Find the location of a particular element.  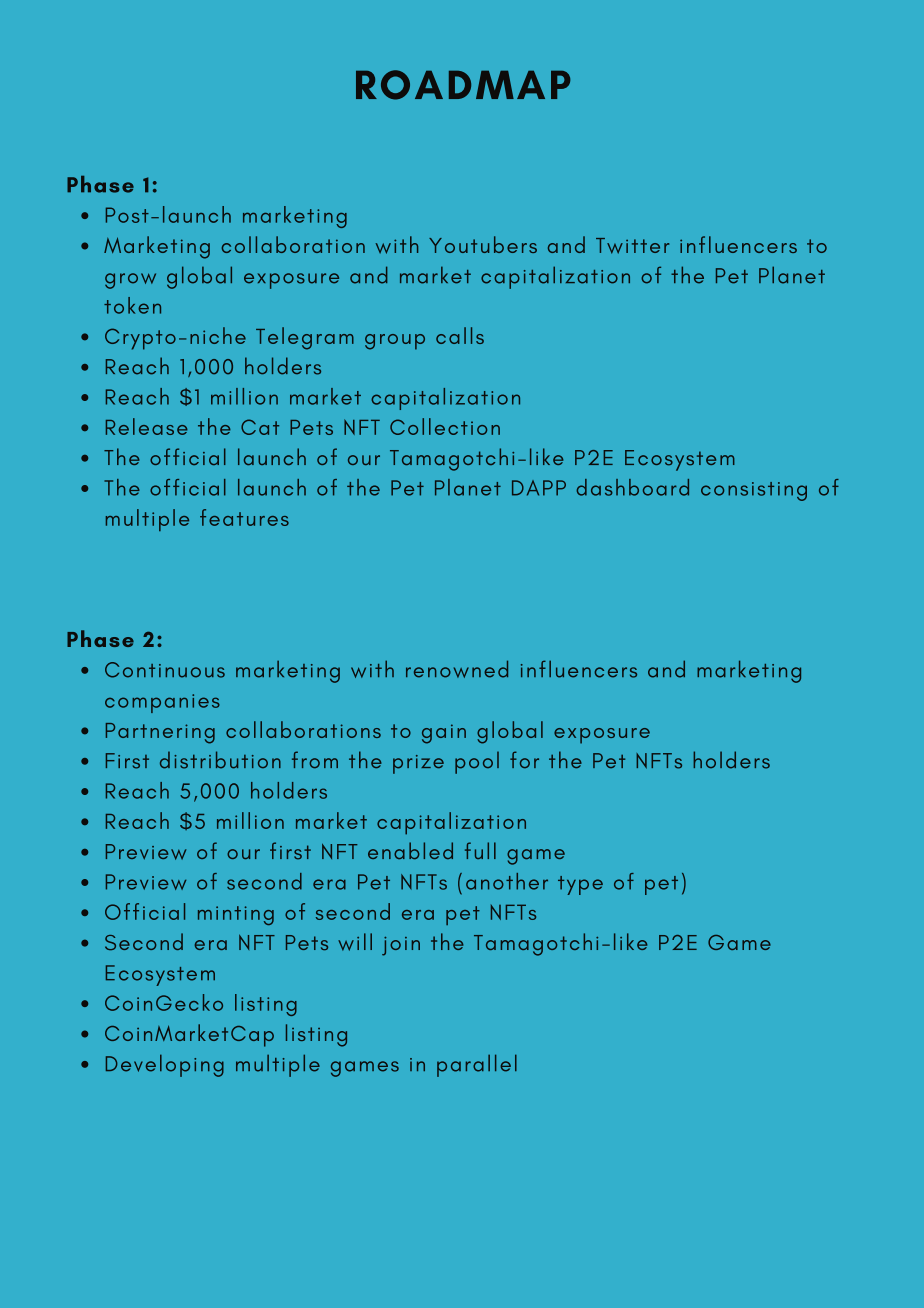

dashboard is located at coordinates (632, 487).
